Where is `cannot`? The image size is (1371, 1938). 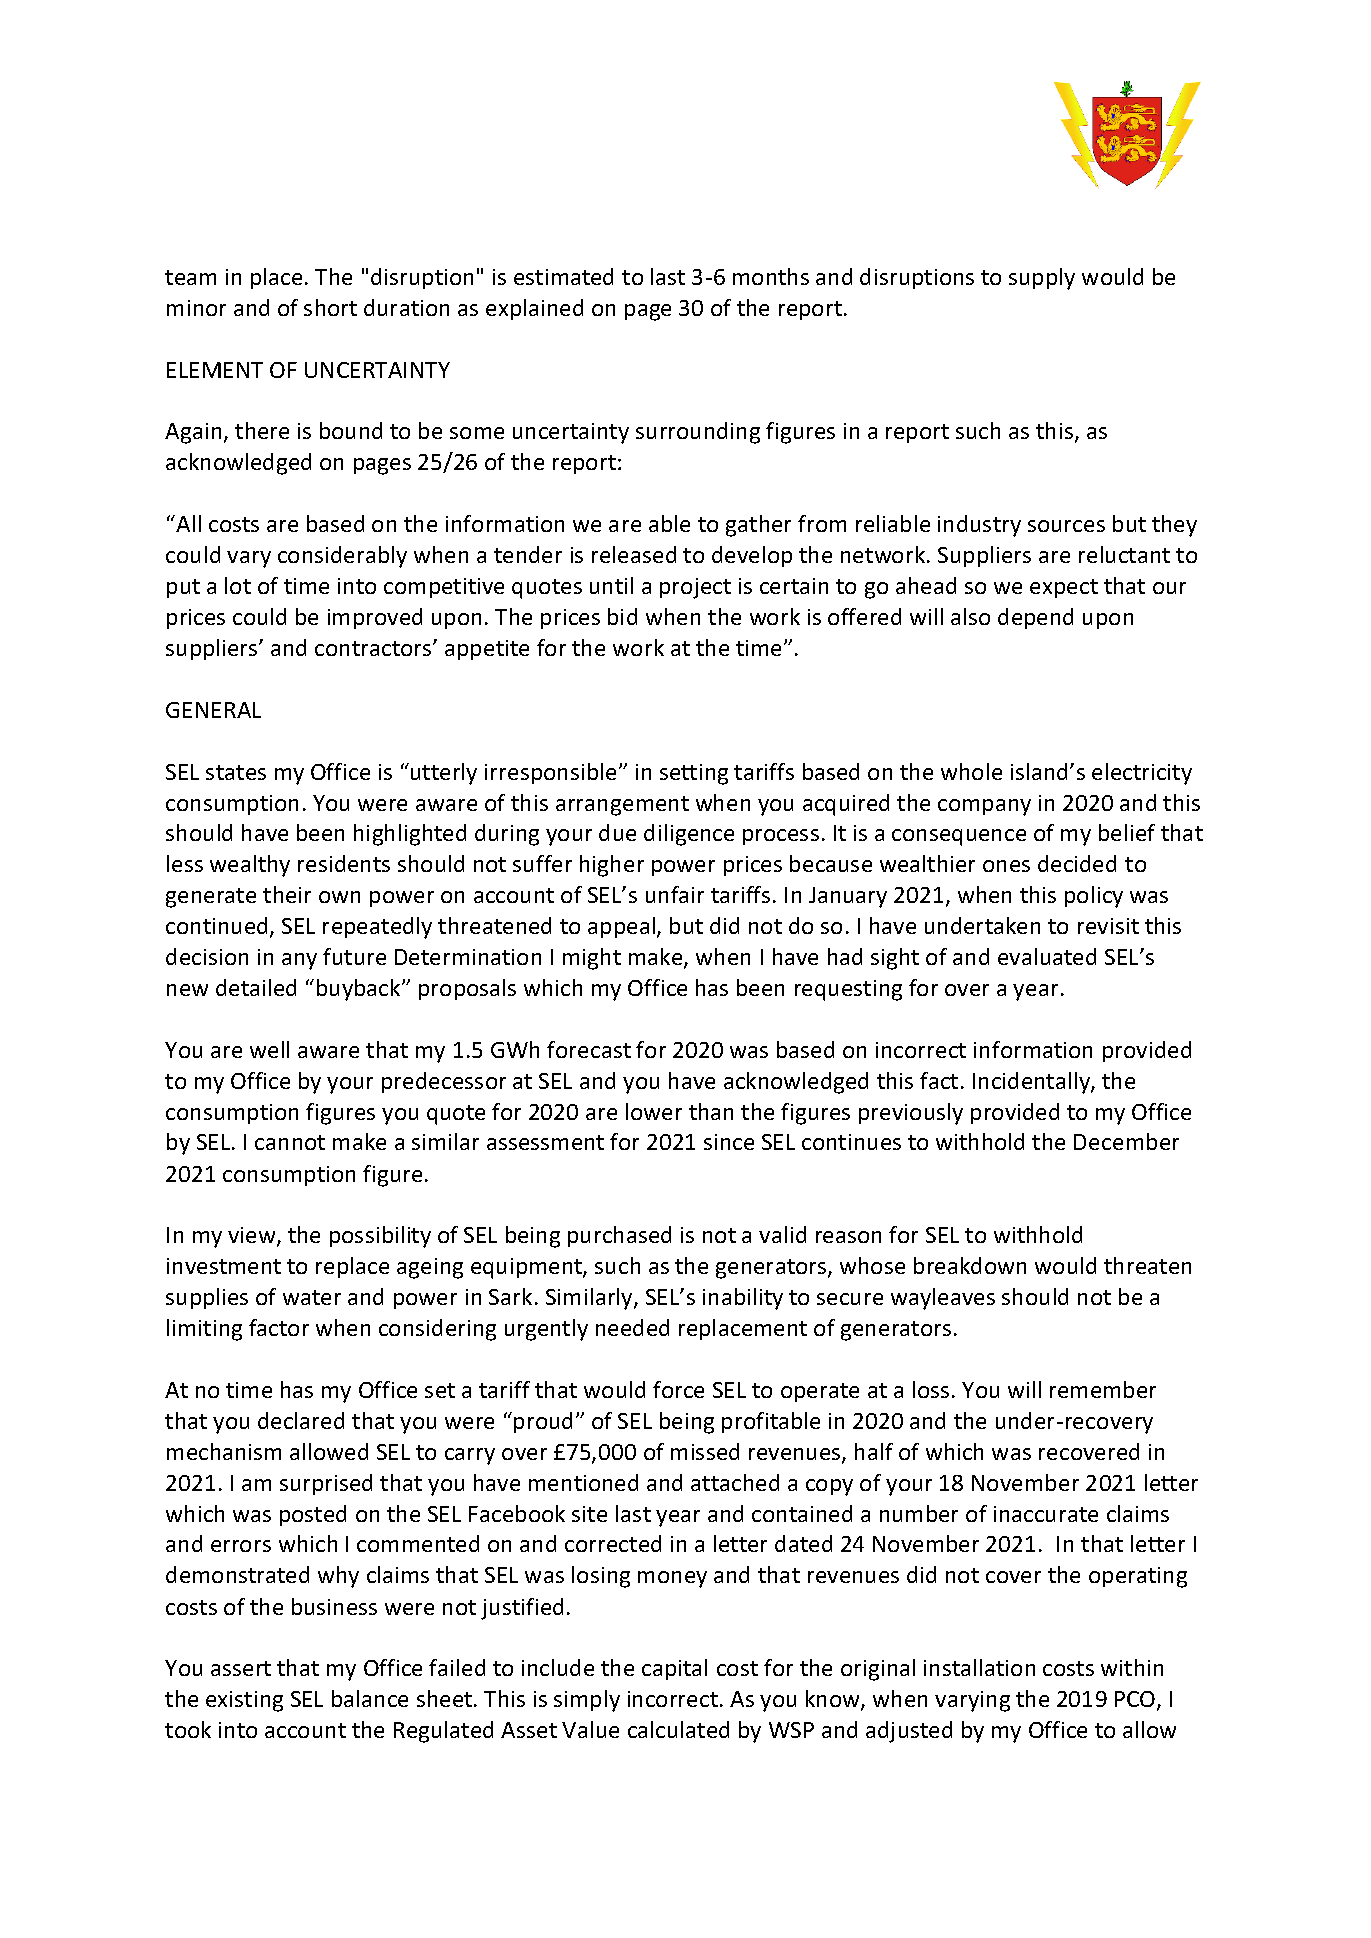 cannot is located at coordinates (290, 1142).
